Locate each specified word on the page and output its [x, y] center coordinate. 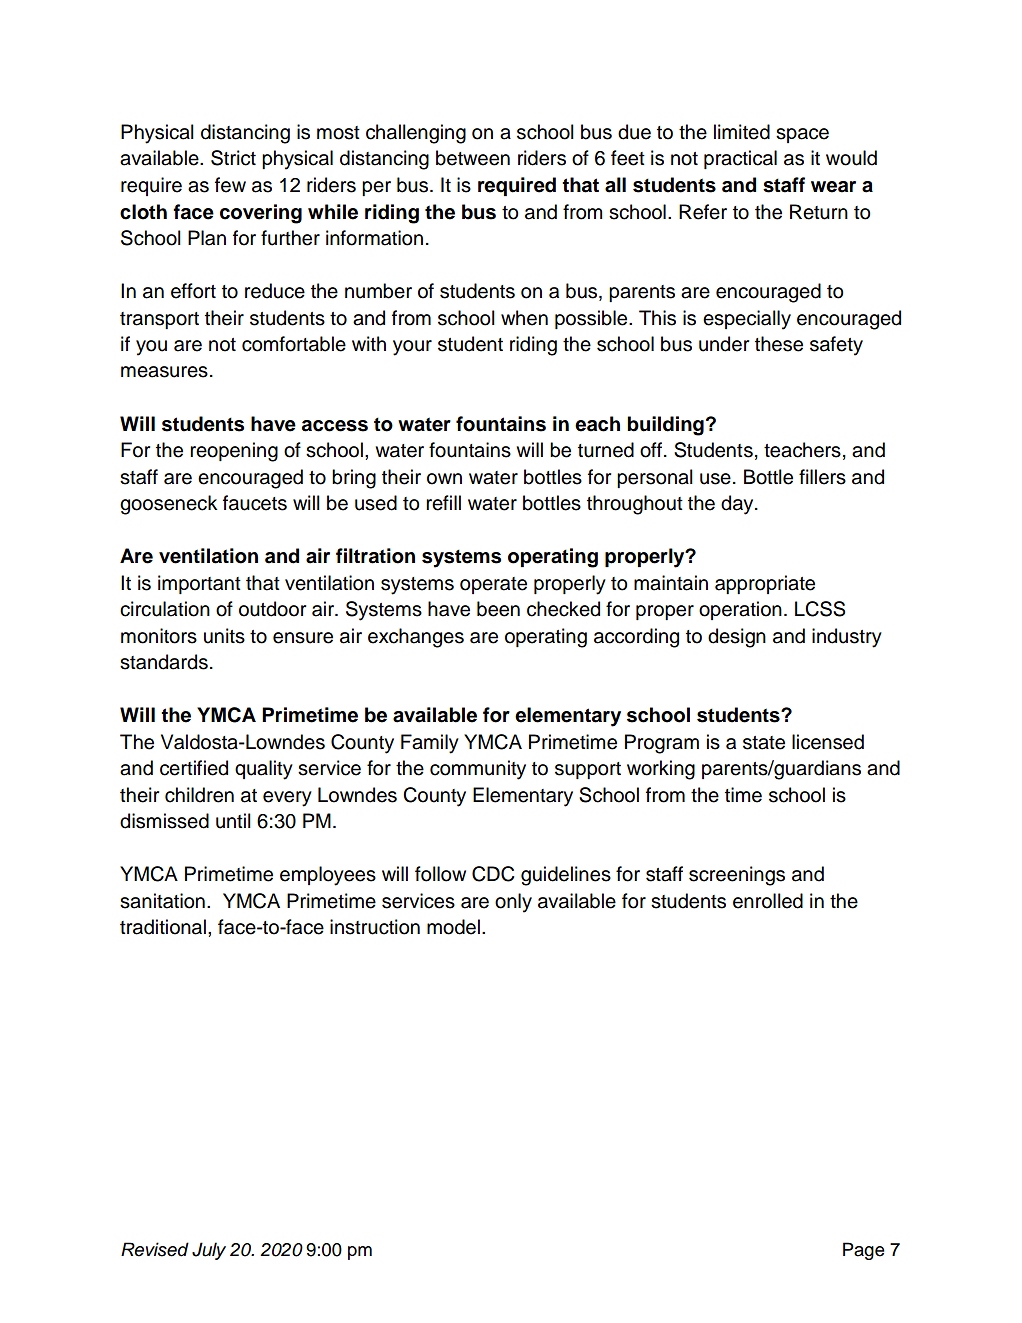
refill [443, 503]
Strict [233, 158]
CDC [493, 874]
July [209, 1251]
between [473, 158]
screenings [737, 876]
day [738, 505]
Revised [155, 1249]
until [233, 821]
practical [740, 159]
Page [864, 1251]
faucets [255, 503]
